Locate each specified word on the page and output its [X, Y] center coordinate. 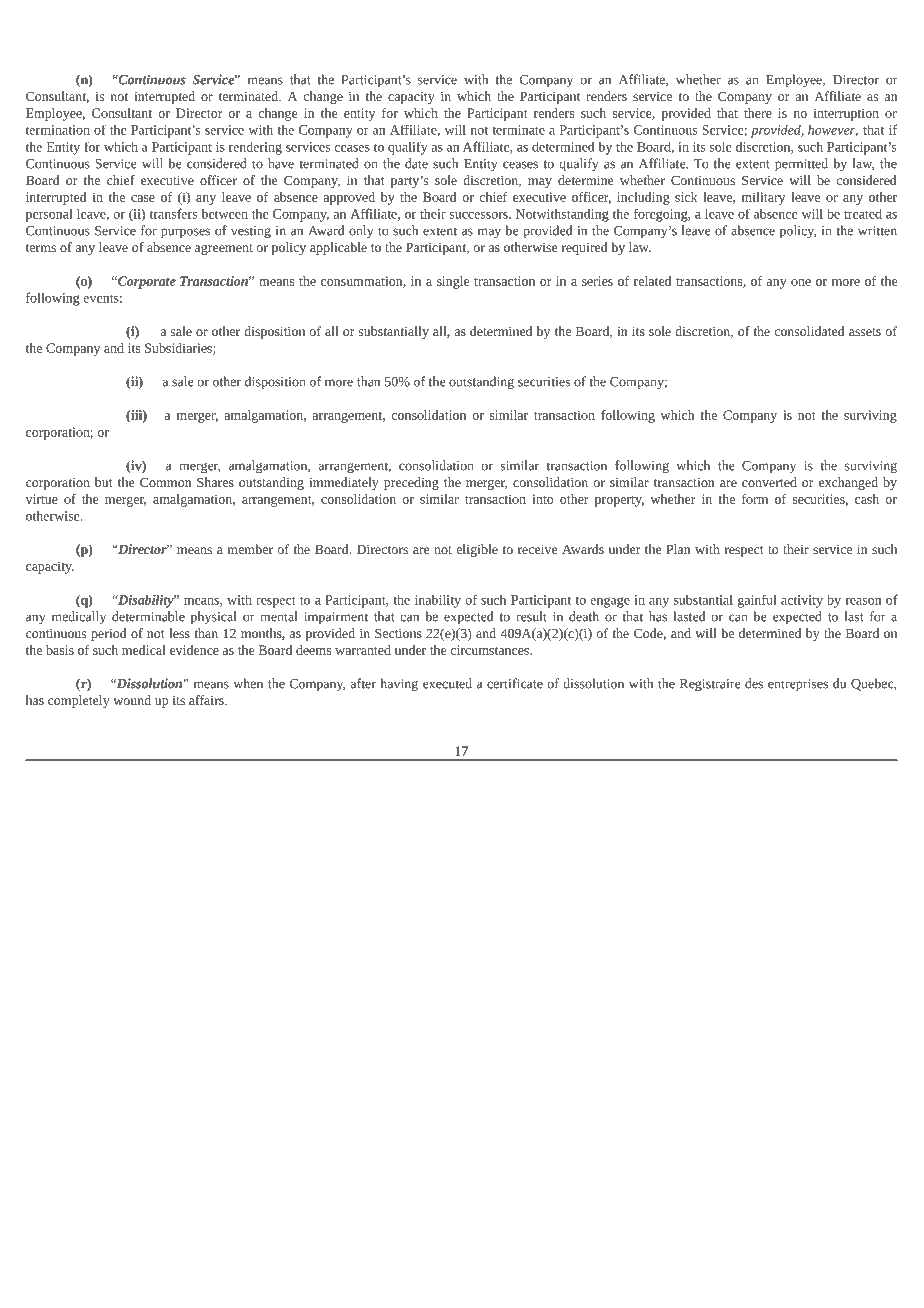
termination [58, 130]
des [754, 683]
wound [132, 700]
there [758, 113]
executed [447, 683]
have [281, 163]
